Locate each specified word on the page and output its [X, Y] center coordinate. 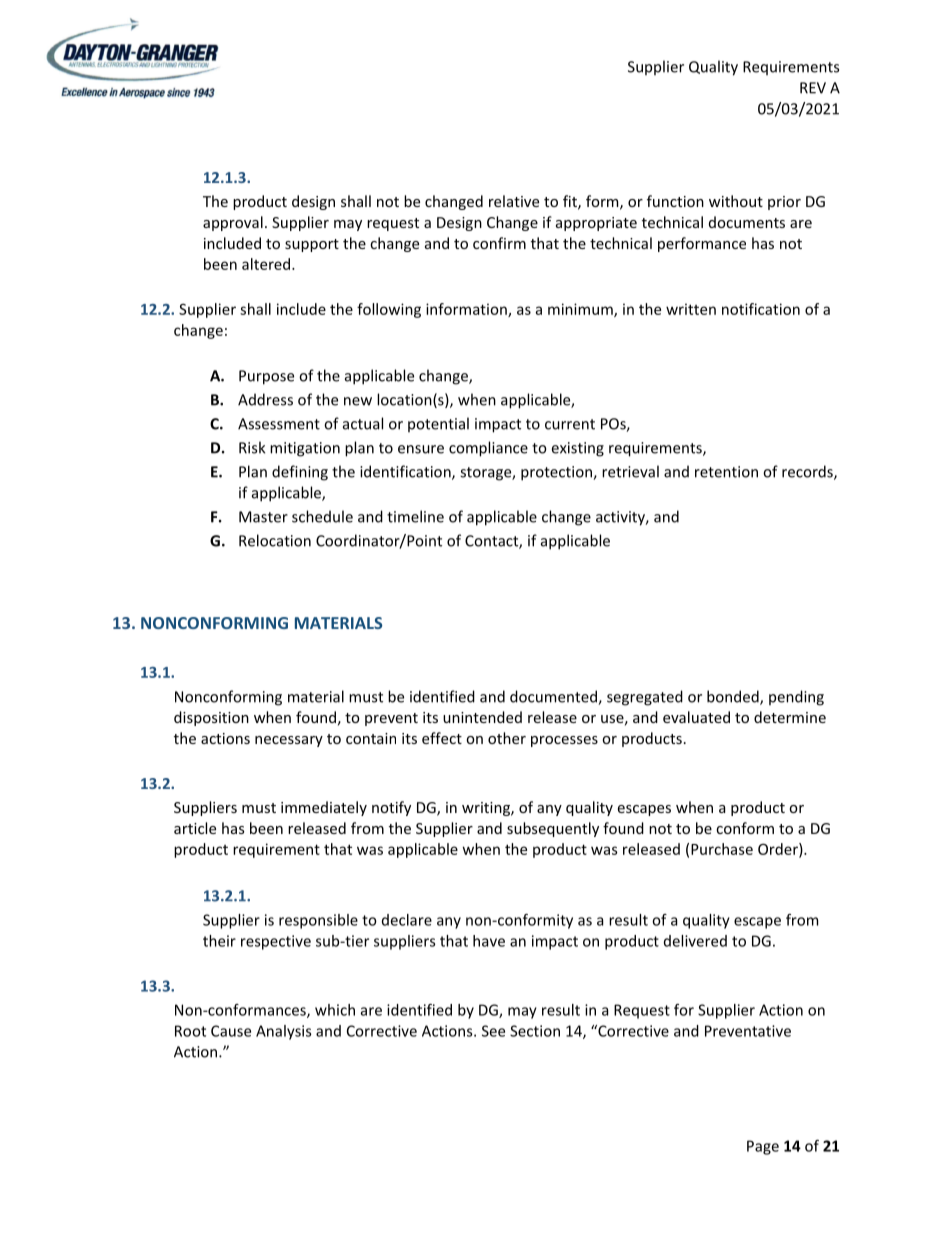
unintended [482, 717]
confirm [499, 243]
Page [763, 1147]
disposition [211, 718]
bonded [734, 697]
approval [233, 223]
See [493, 1031]
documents [747, 222]
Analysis [283, 1032]
